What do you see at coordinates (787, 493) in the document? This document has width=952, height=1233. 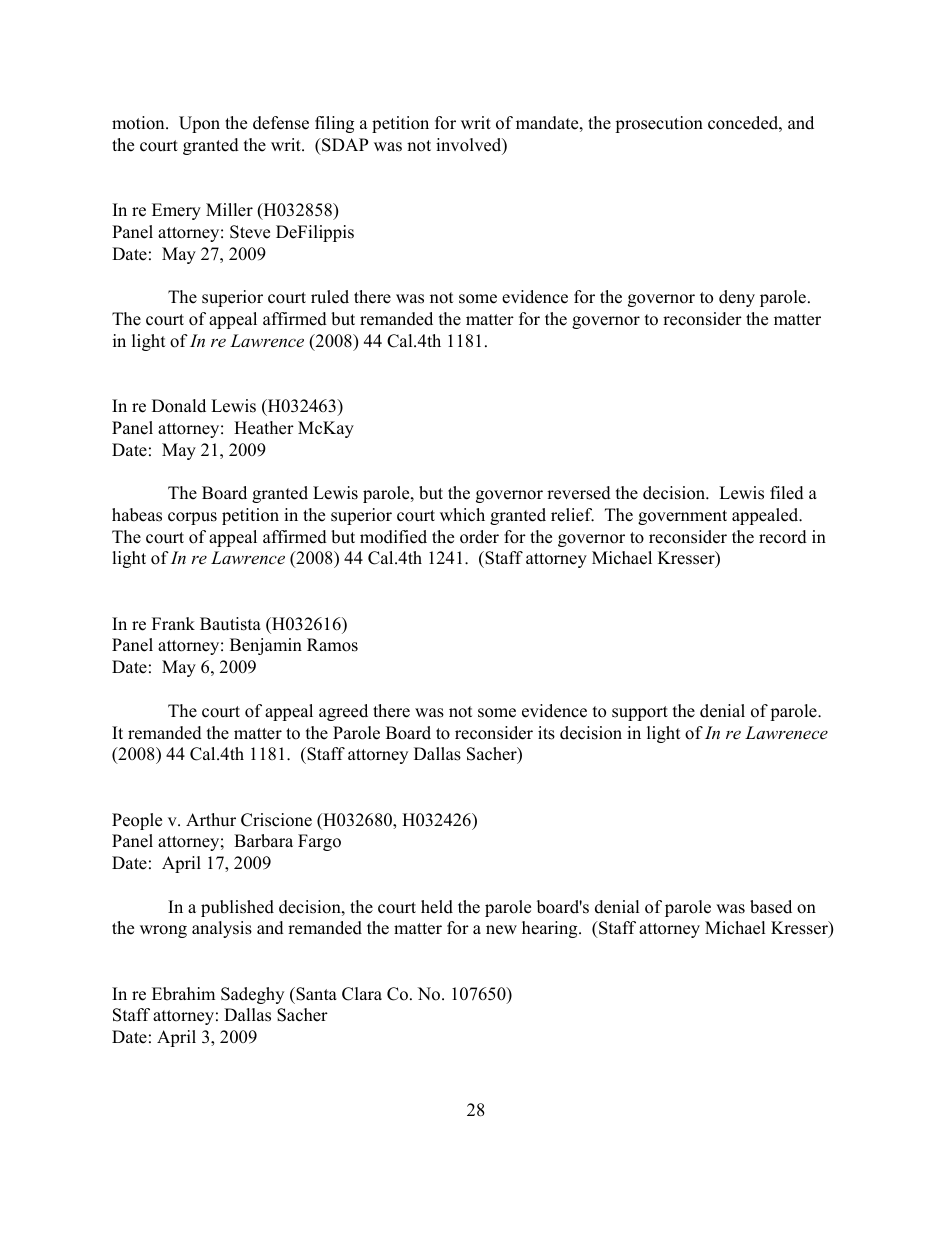 I see `filed` at bounding box center [787, 493].
